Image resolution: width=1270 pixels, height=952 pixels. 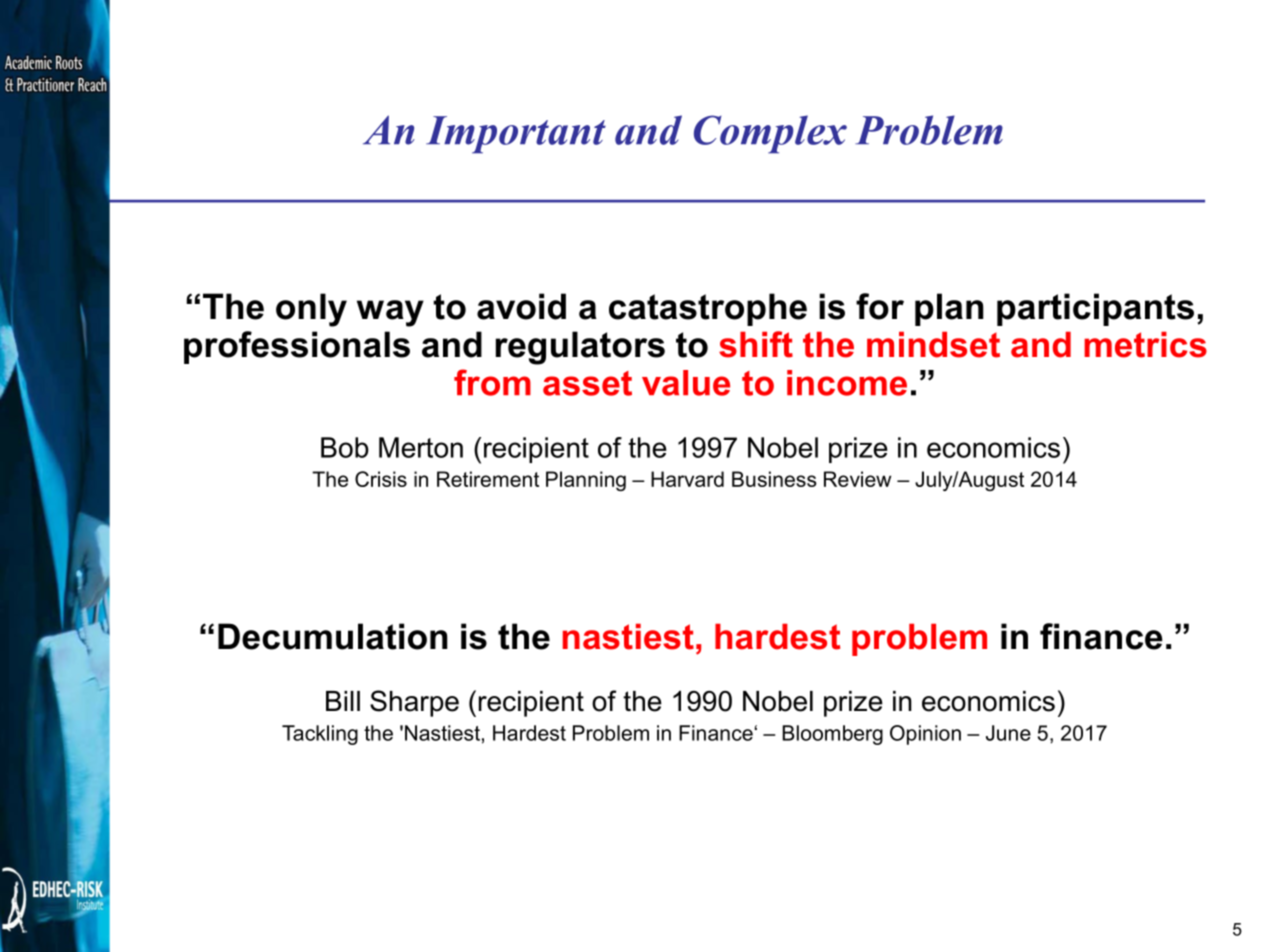 What do you see at coordinates (414, 703) in the page?
I see `Sharpe` at bounding box center [414, 703].
